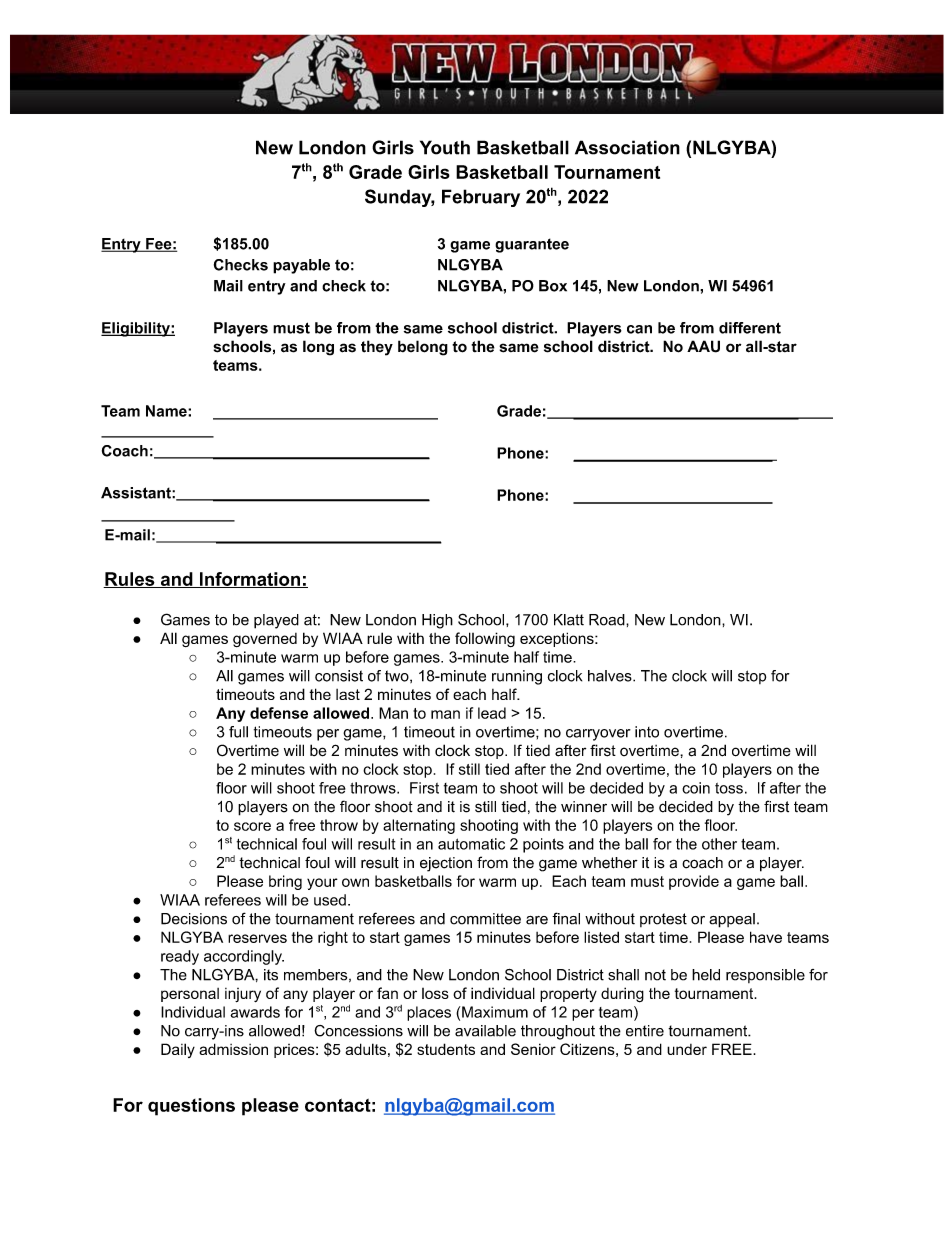 The width and height of the screenshot is (952, 1233). I want to click on payable, so click(301, 266).
